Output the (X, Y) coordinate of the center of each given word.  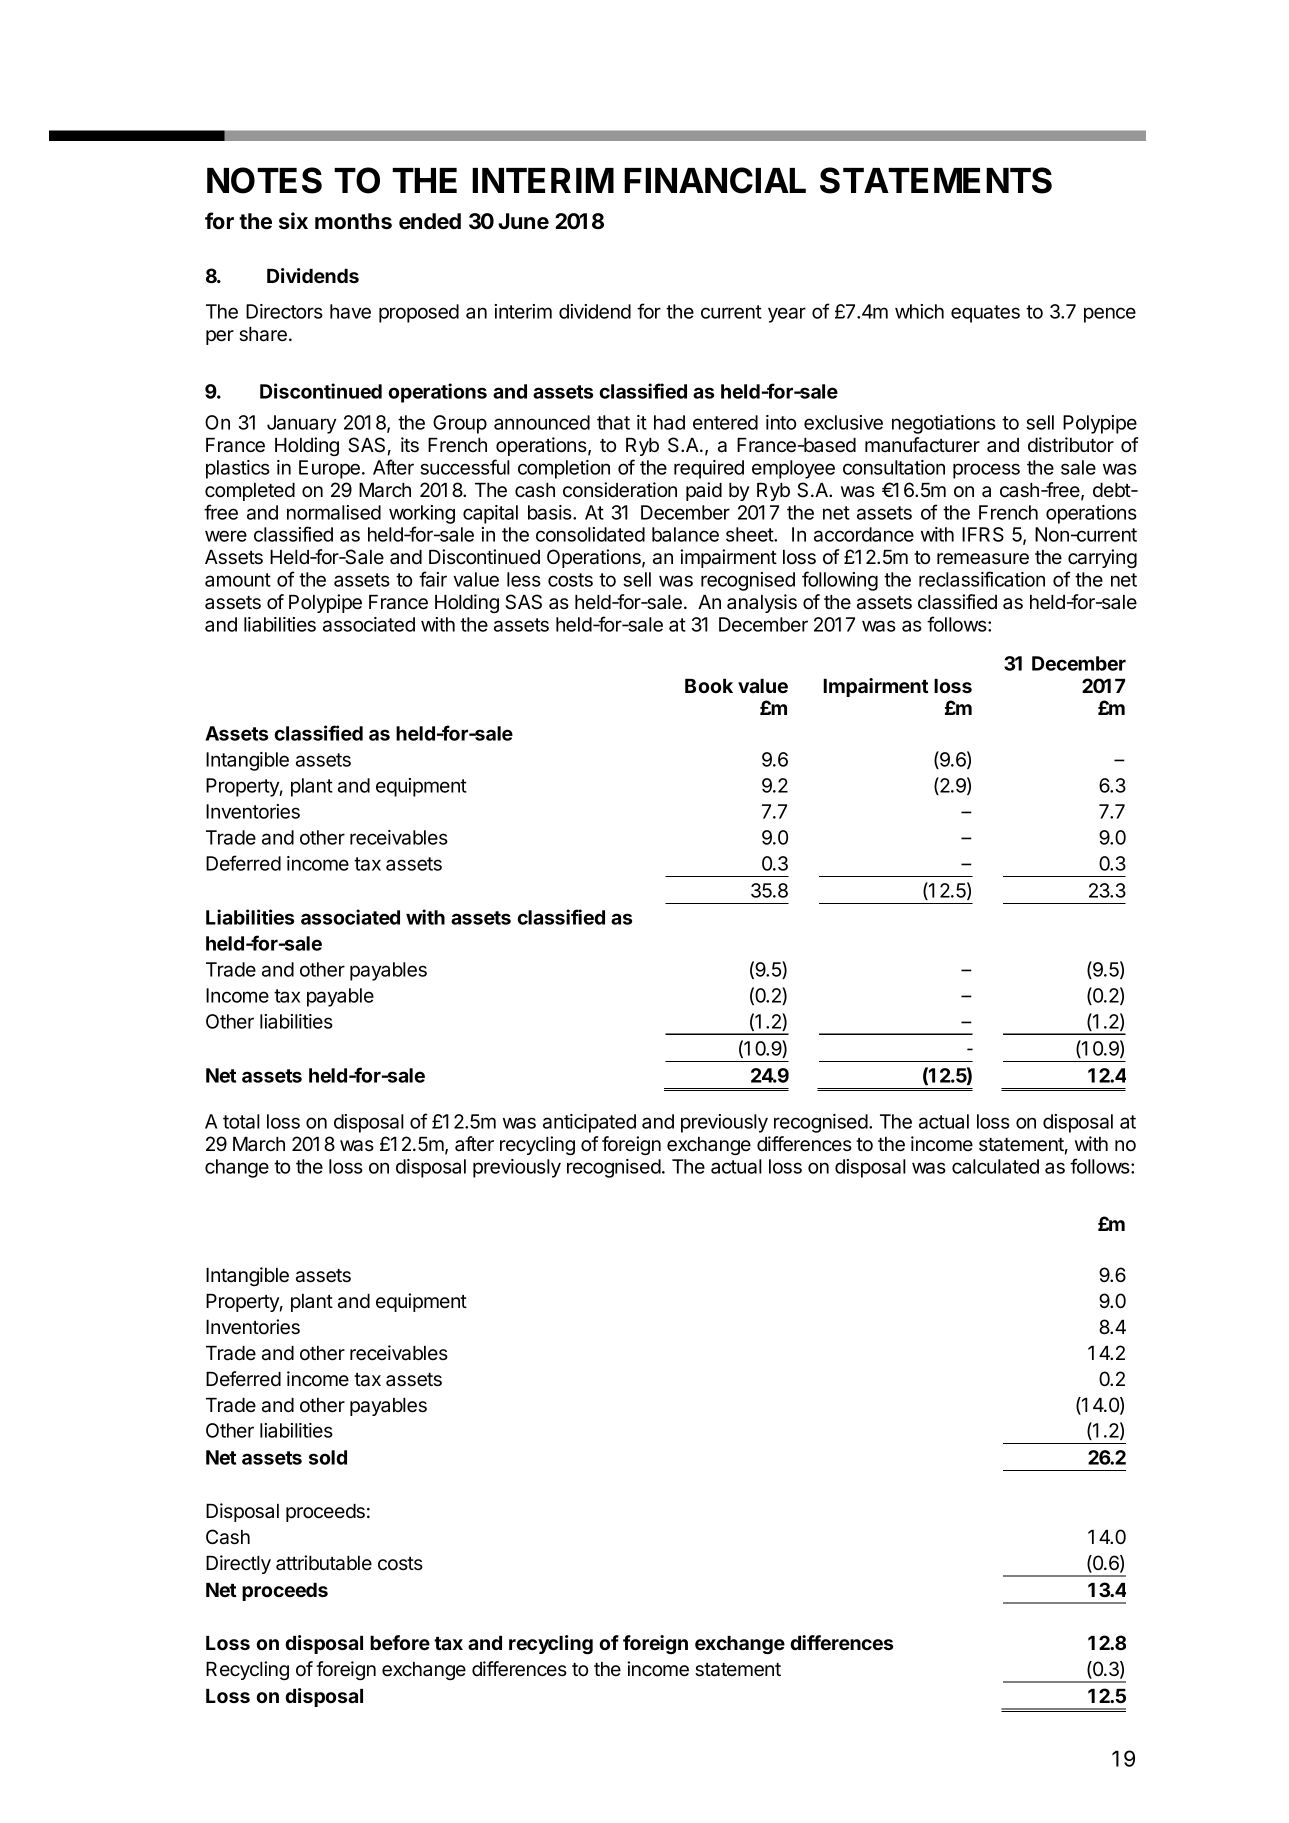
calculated (995, 1166)
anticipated (589, 1123)
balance (685, 534)
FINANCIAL (715, 180)
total (241, 1121)
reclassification (982, 579)
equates (985, 314)
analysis (762, 603)
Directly (238, 1564)
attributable (324, 1563)
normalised (334, 512)
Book (709, 686)
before (400, 1642)
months (353, 221)
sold (328, 1457)
